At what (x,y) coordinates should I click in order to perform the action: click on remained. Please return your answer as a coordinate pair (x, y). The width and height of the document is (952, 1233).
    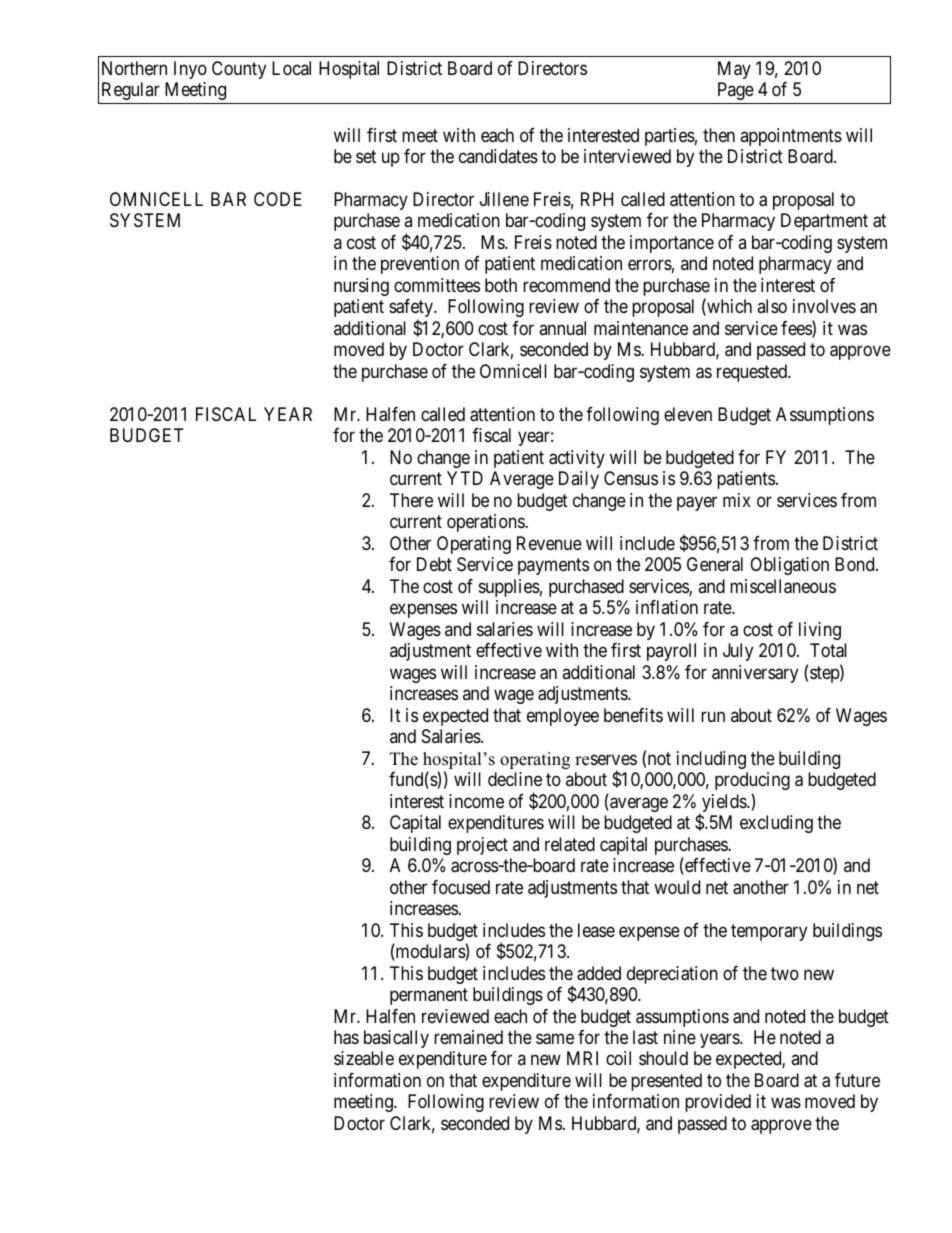
    Looking at the image, I should click on (468, 1037).
